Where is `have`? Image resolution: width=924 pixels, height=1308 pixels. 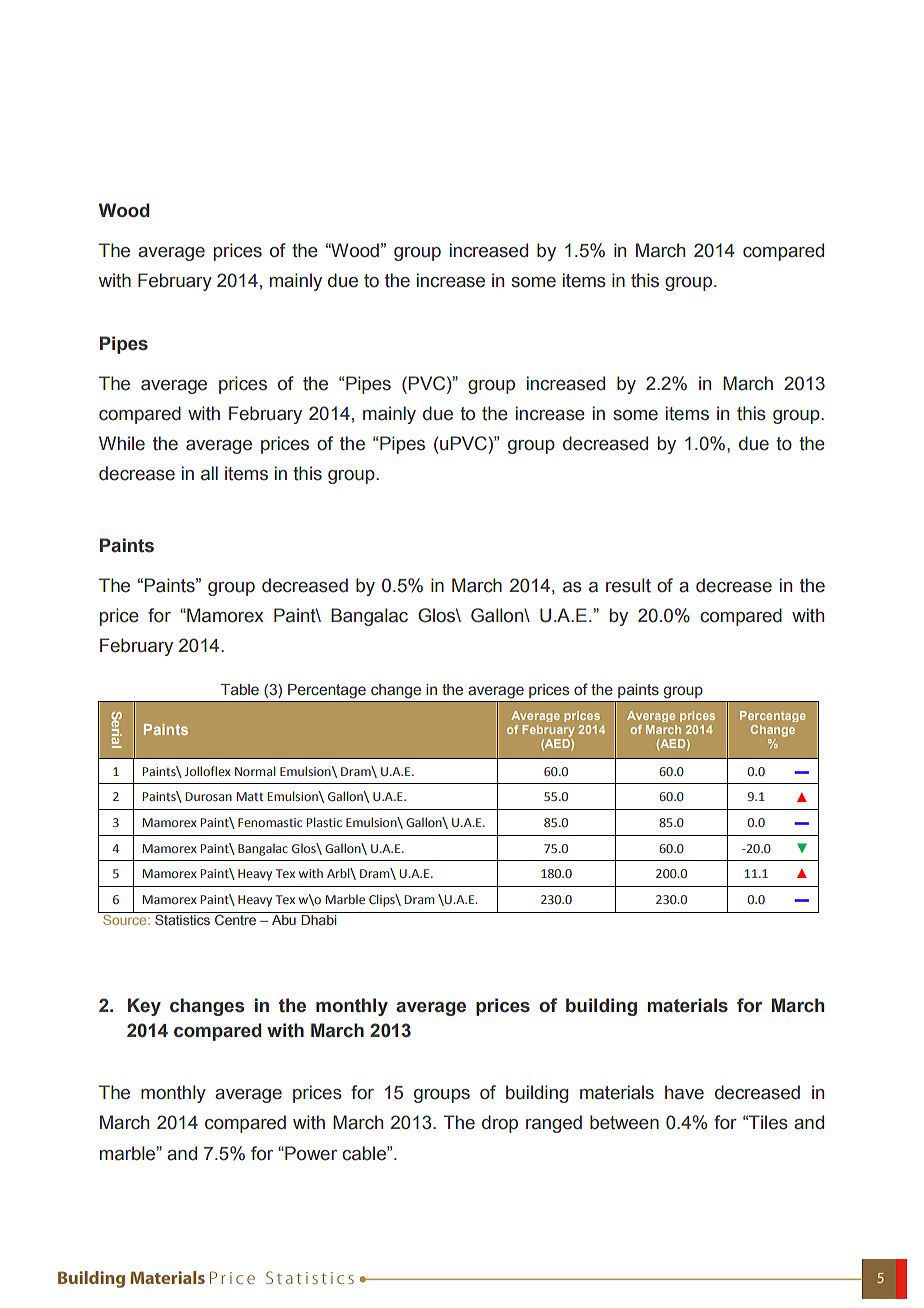
have is located at coordinates (684, 1092).
